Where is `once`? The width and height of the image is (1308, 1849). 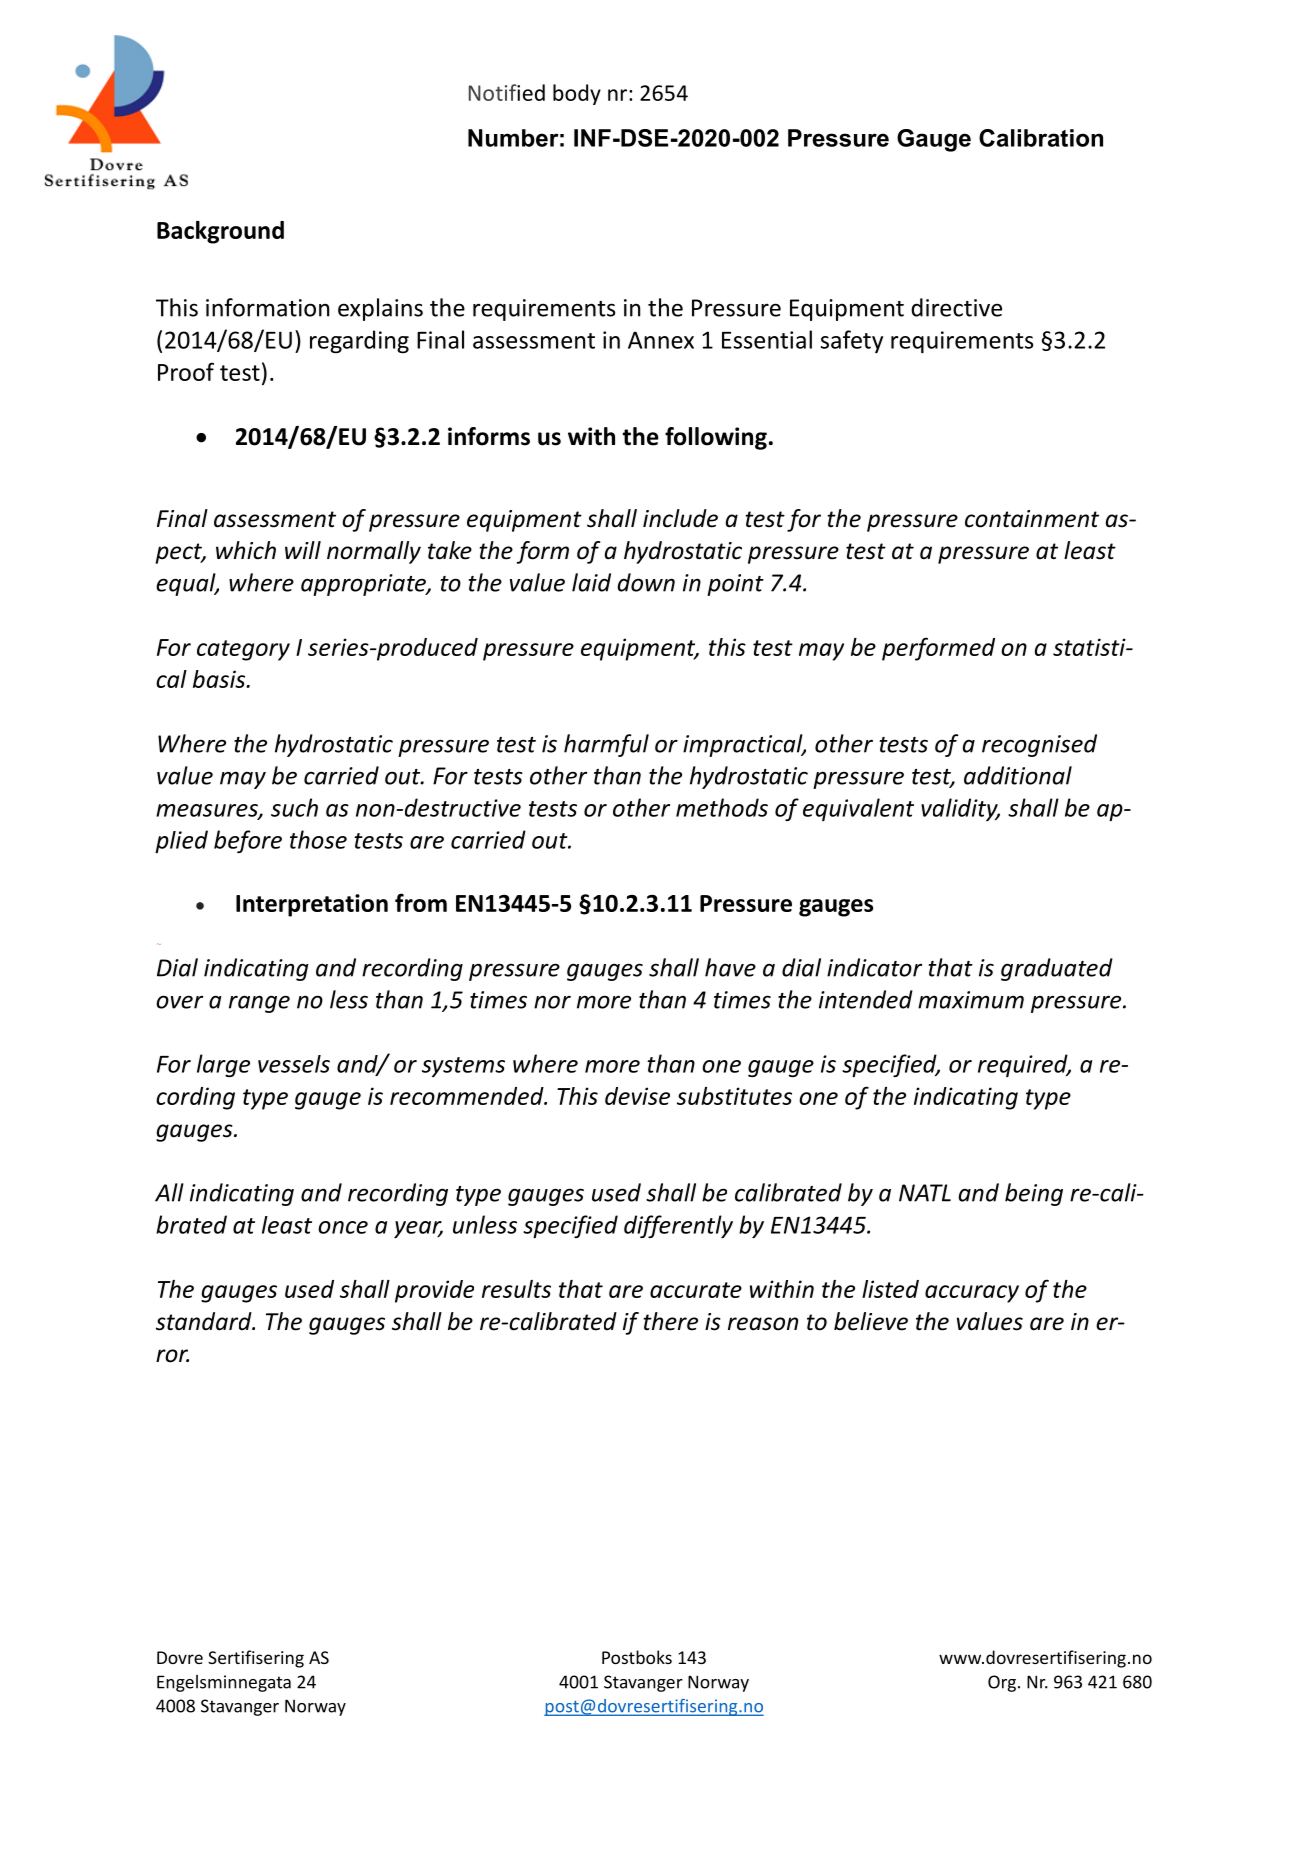
once is located at coordinates (343, 1227).
